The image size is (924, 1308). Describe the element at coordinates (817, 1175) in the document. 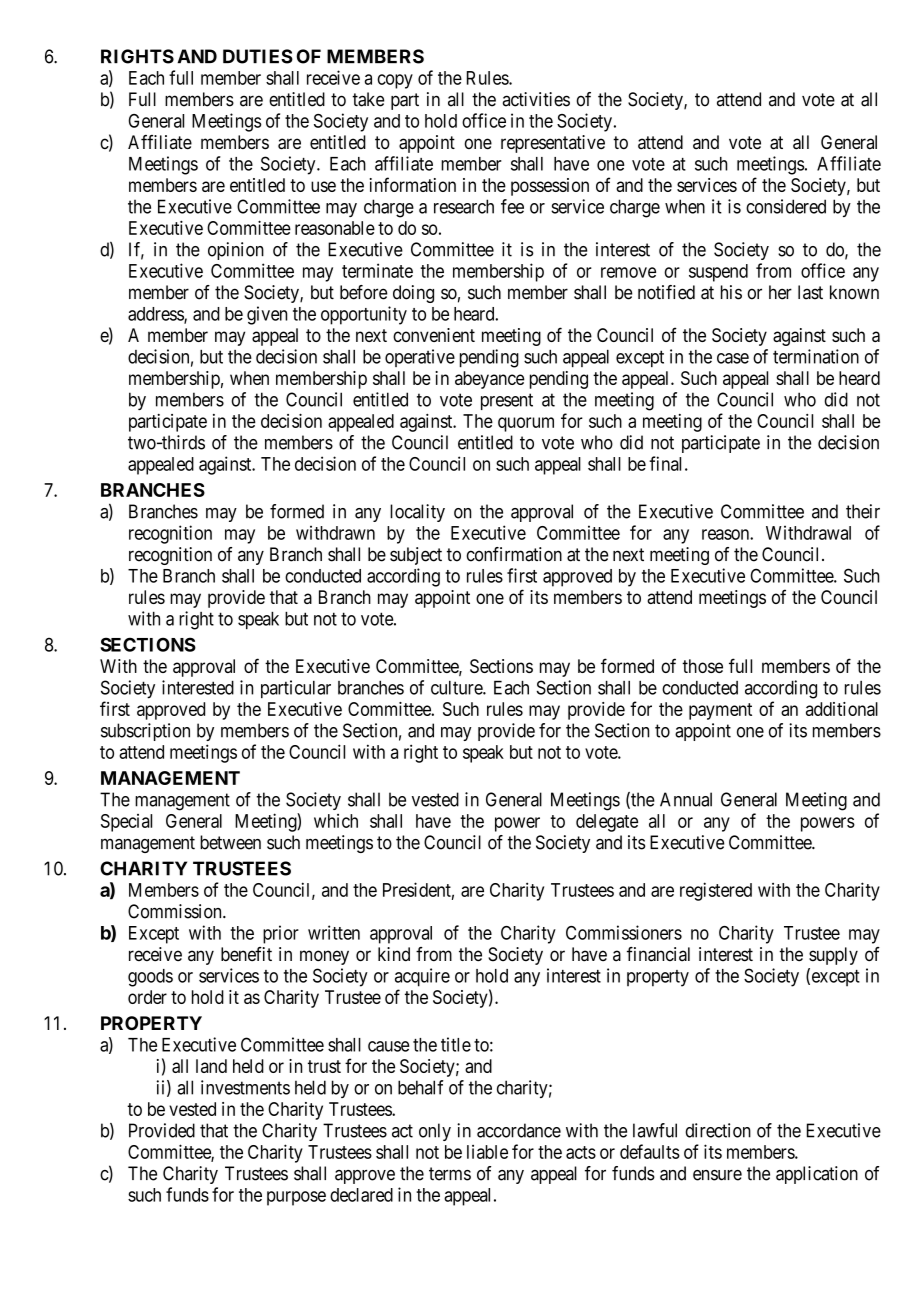

I see `application` at that location.
